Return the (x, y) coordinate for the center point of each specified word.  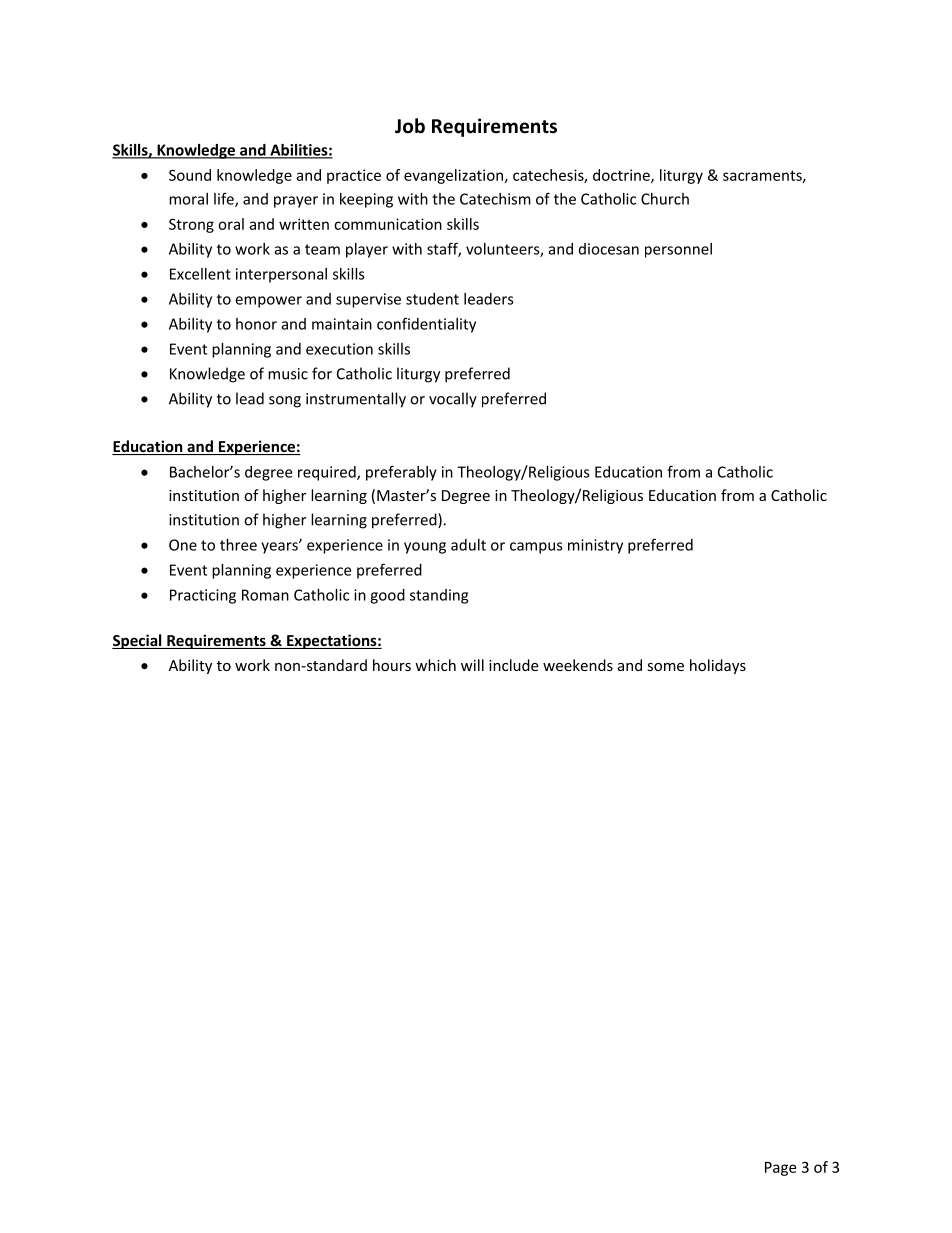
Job (410, 126)
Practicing (203, 596)
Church (665, 199)
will (472, 665)
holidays (718, 666)
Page (780, 1169)
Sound (190, 175)
